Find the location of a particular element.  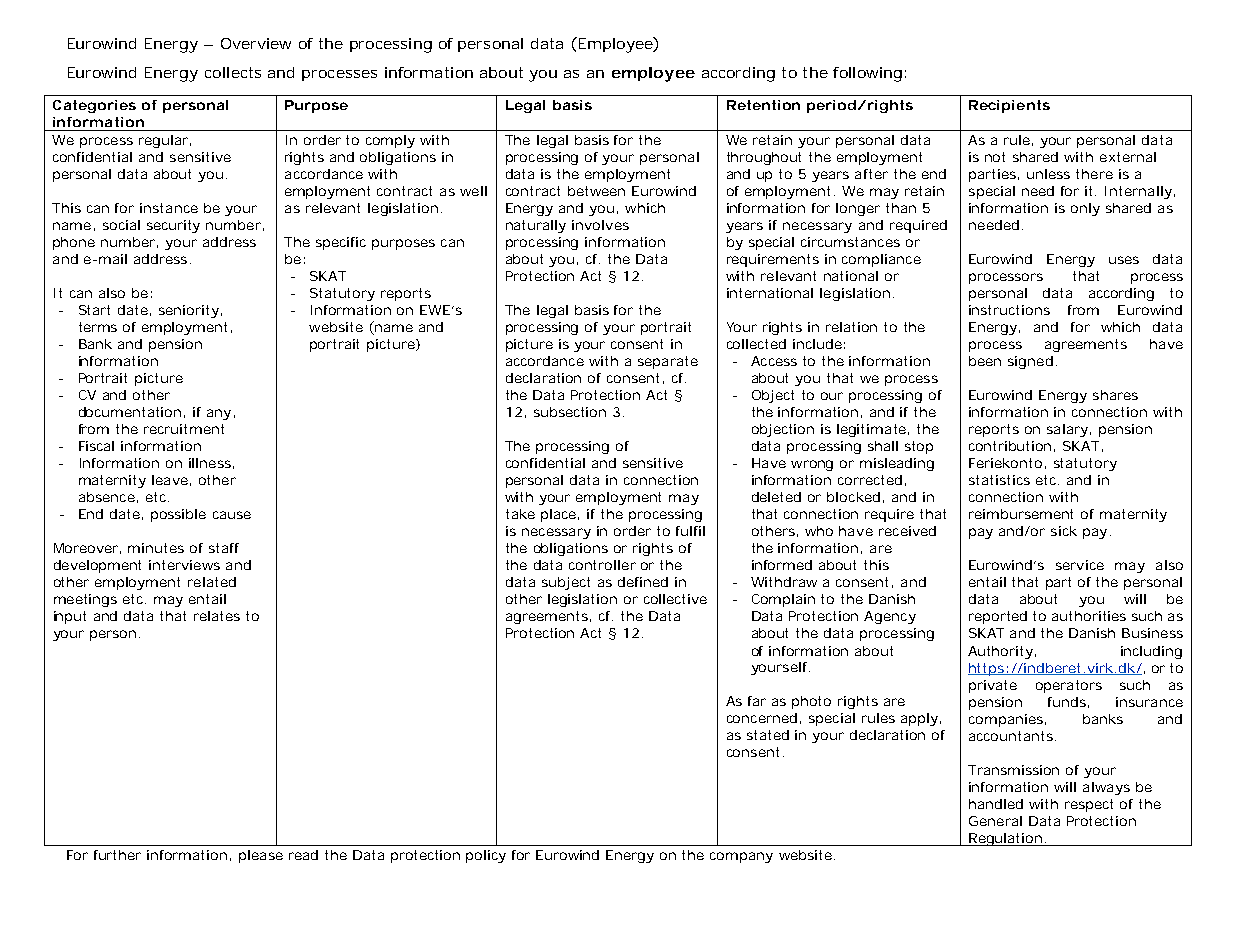

service is located at coordinates (1080, 565).
